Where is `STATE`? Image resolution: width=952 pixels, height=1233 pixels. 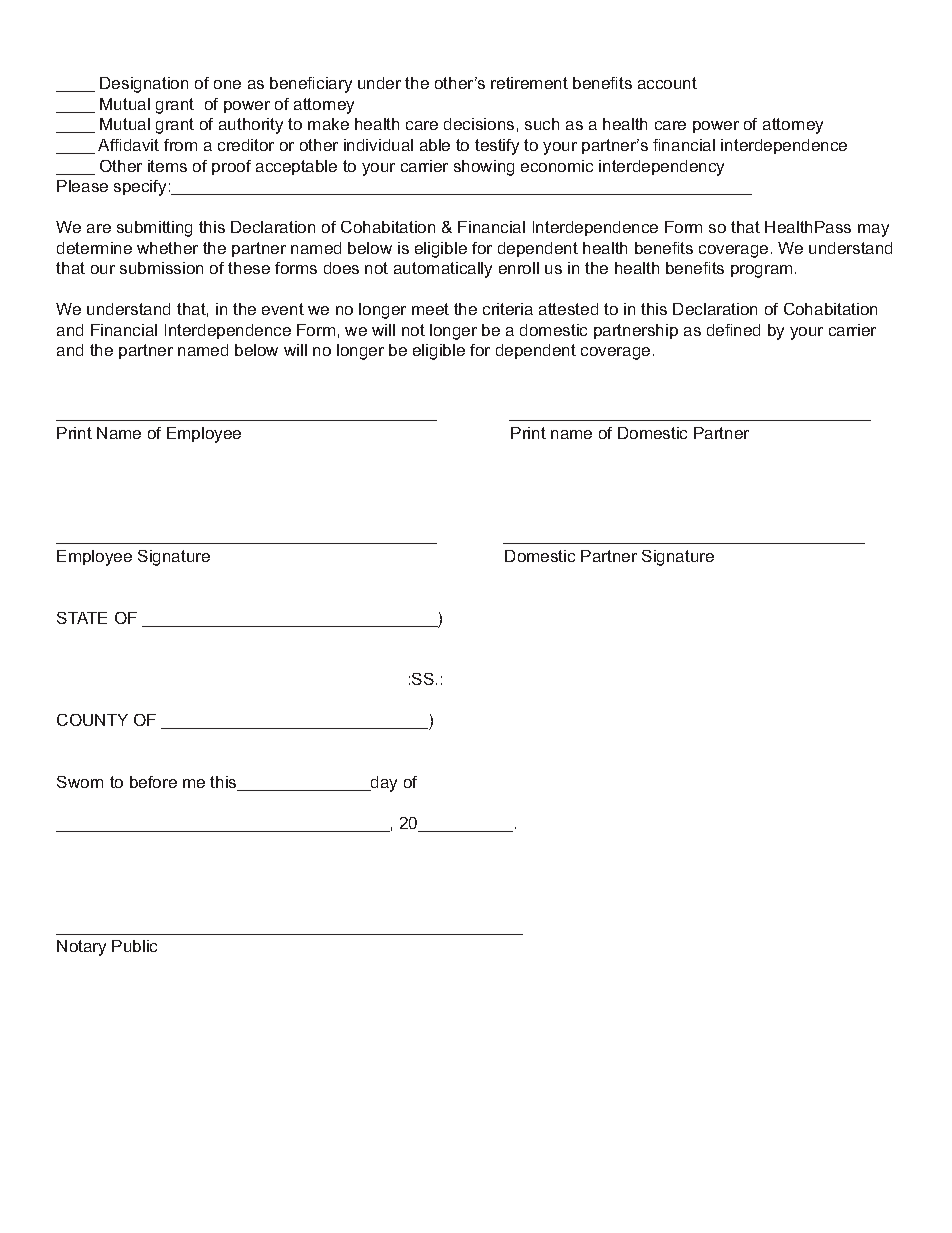 STATE is located at coordinates (82, 618).
